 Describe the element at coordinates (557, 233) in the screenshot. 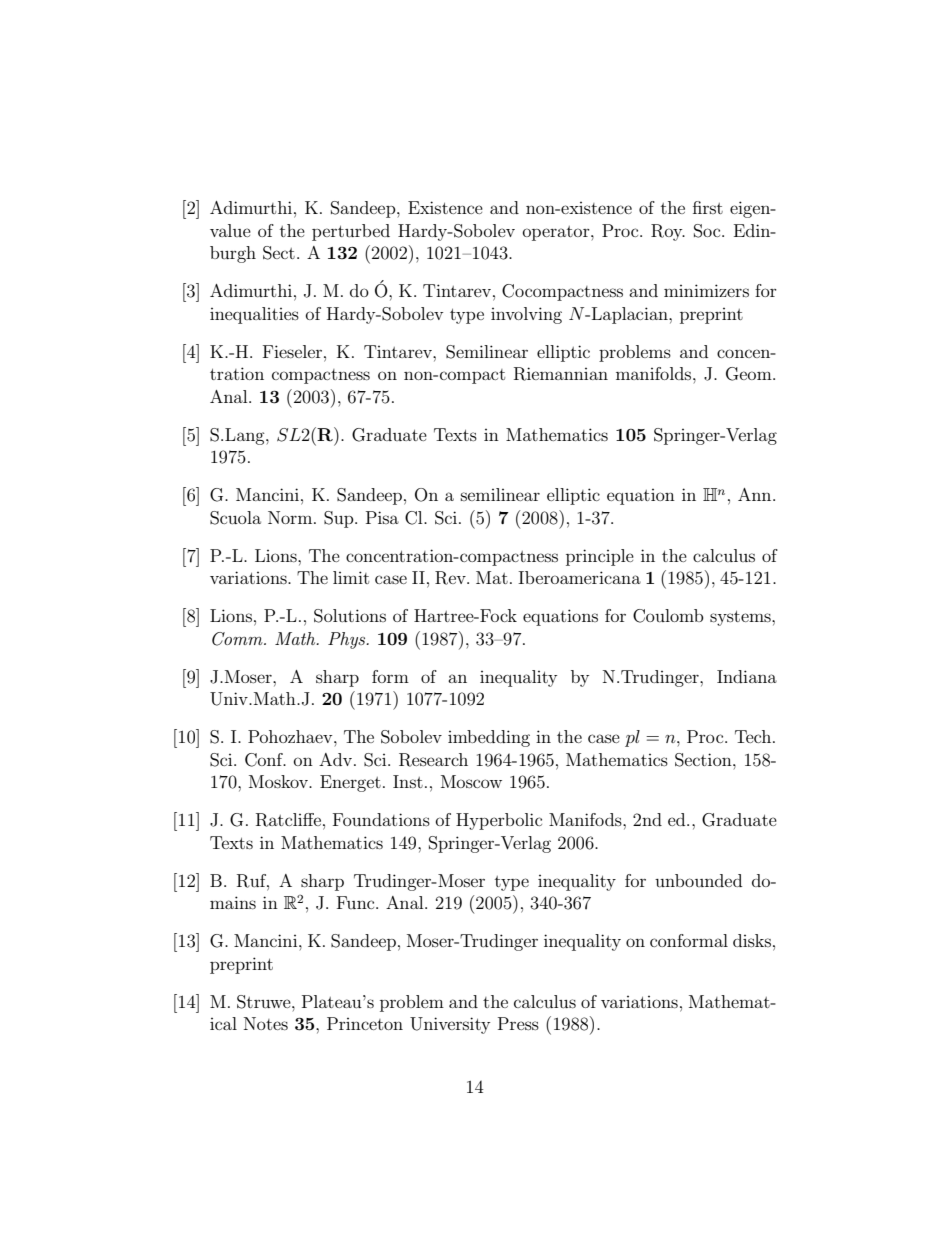

I see `operator` at that location.
